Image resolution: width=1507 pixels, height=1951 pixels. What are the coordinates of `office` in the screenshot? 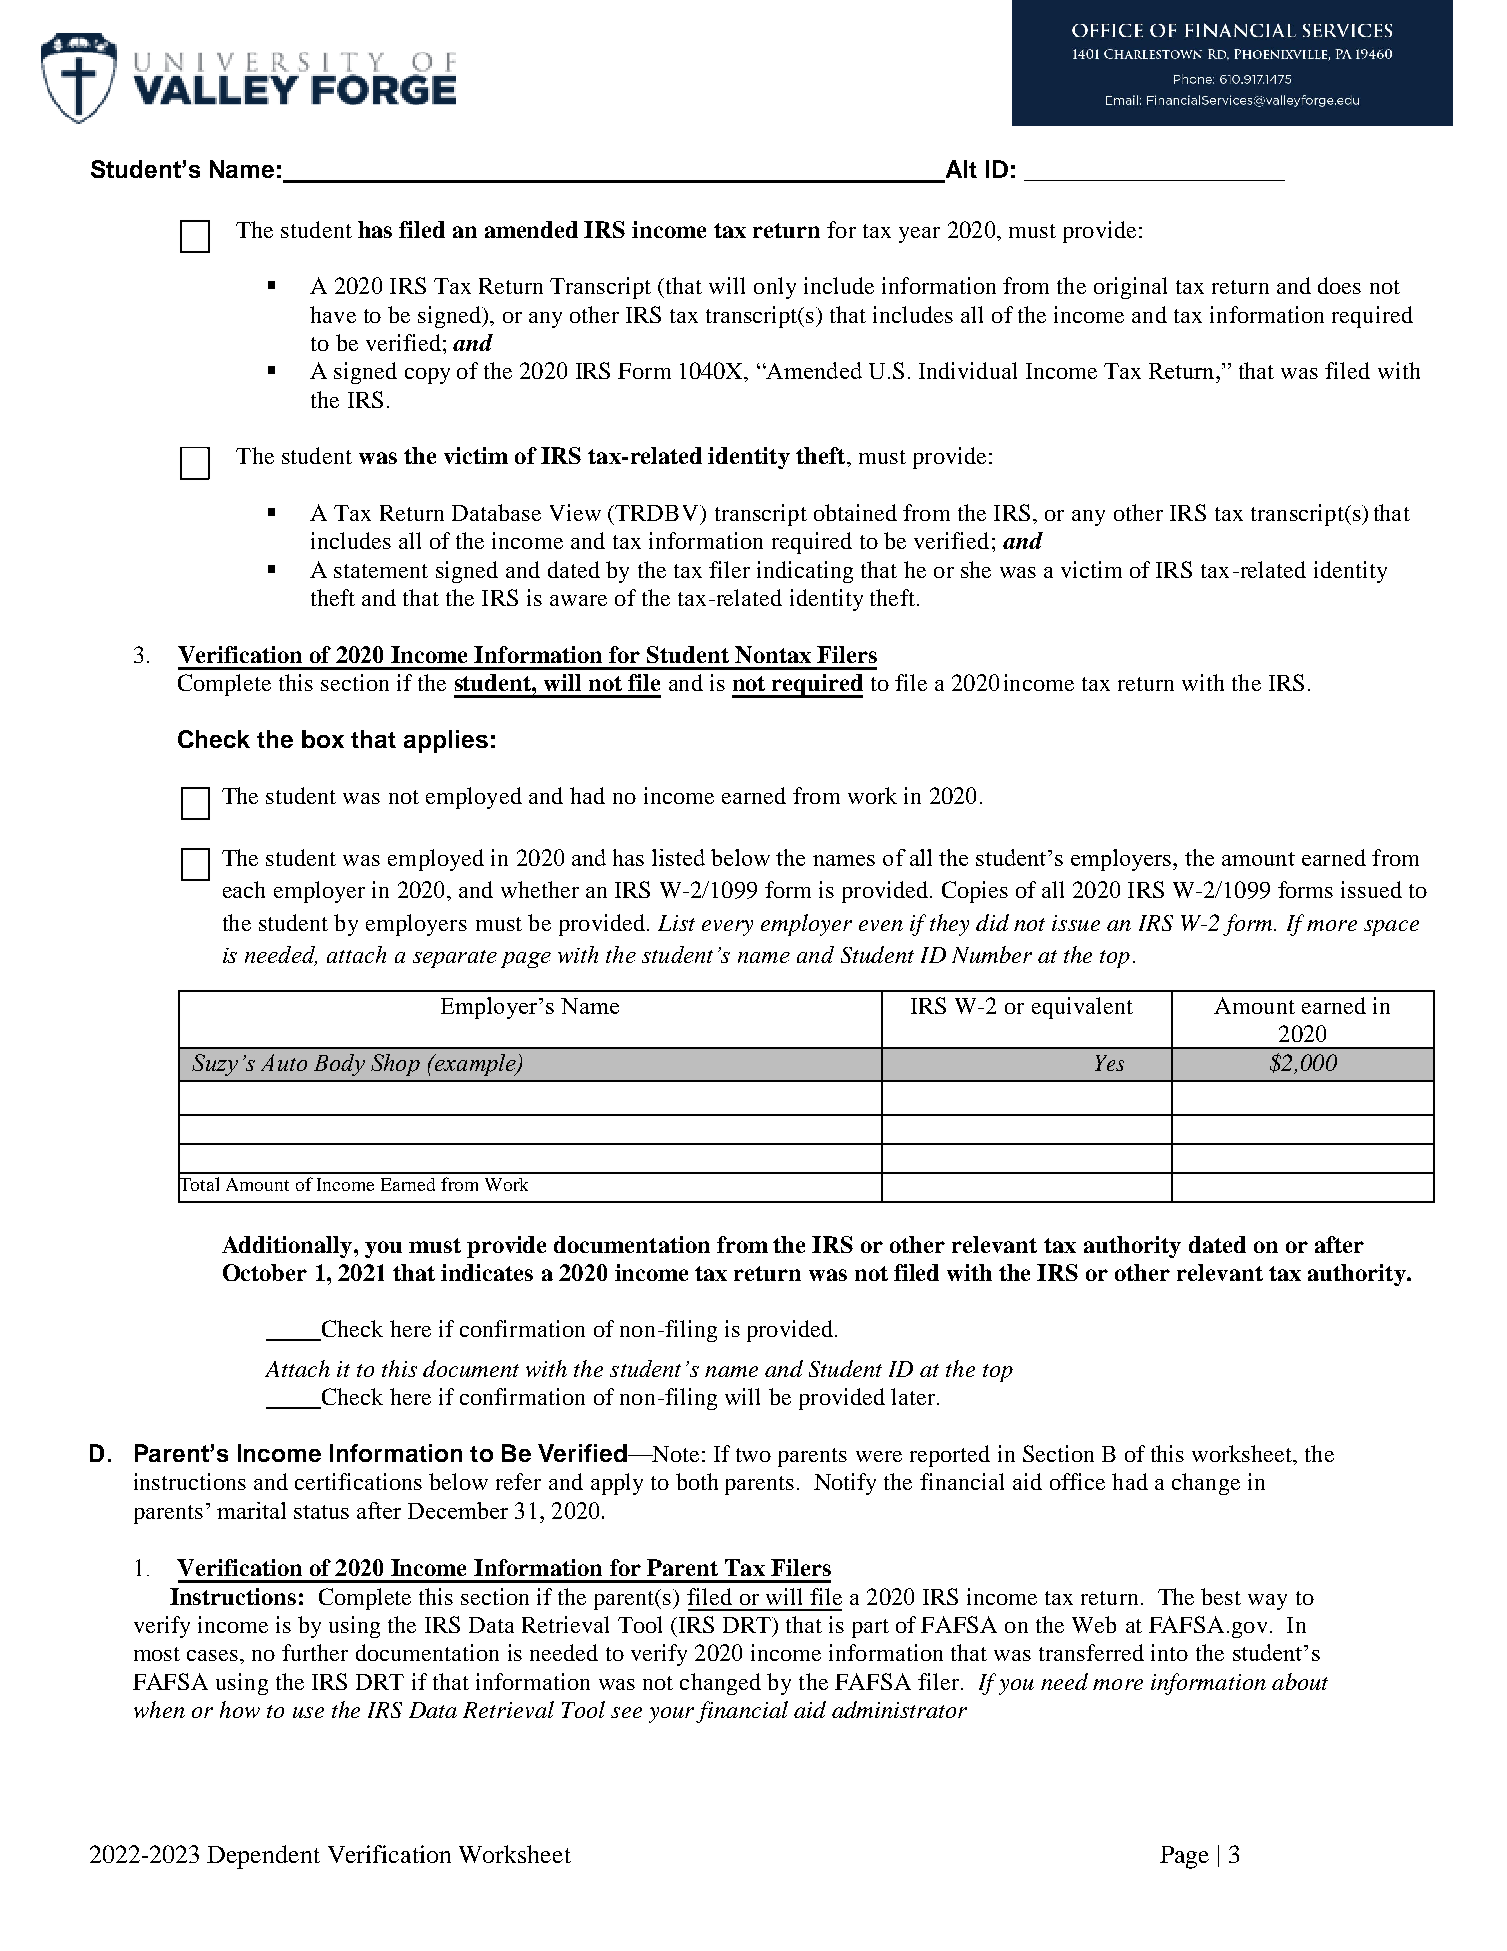 It's located at (1077, 1481).
